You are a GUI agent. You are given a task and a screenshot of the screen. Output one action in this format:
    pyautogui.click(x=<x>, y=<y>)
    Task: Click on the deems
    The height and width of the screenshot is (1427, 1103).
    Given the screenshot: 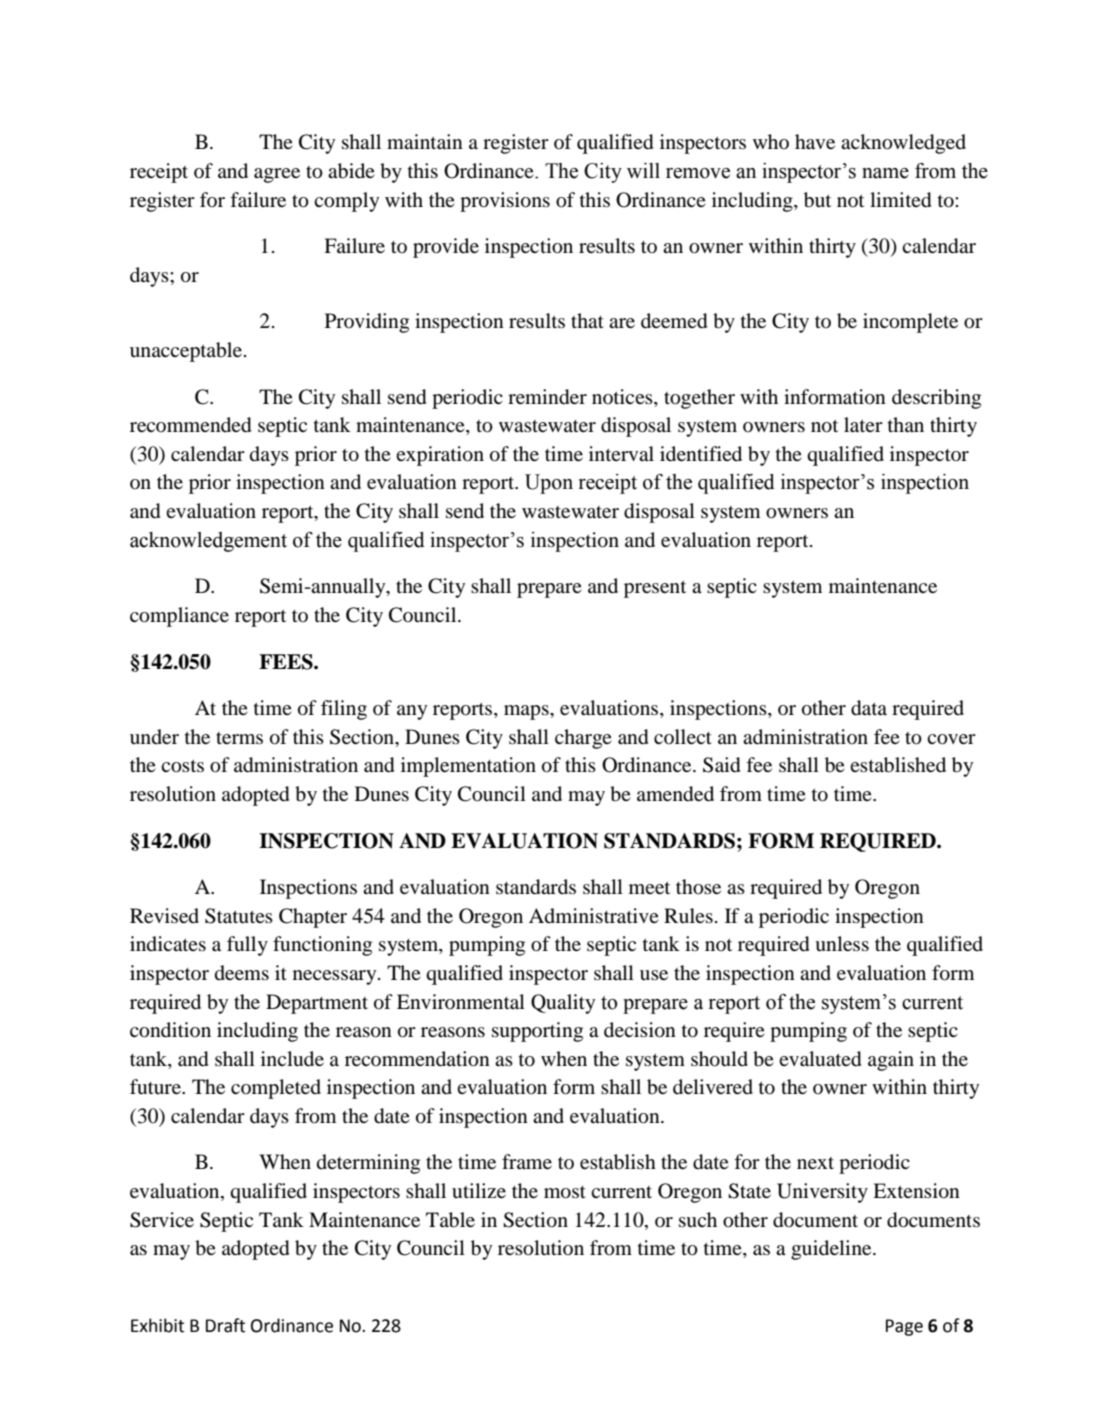 What is the action you would take?
    pyautogui.click(x=242, y=972)
